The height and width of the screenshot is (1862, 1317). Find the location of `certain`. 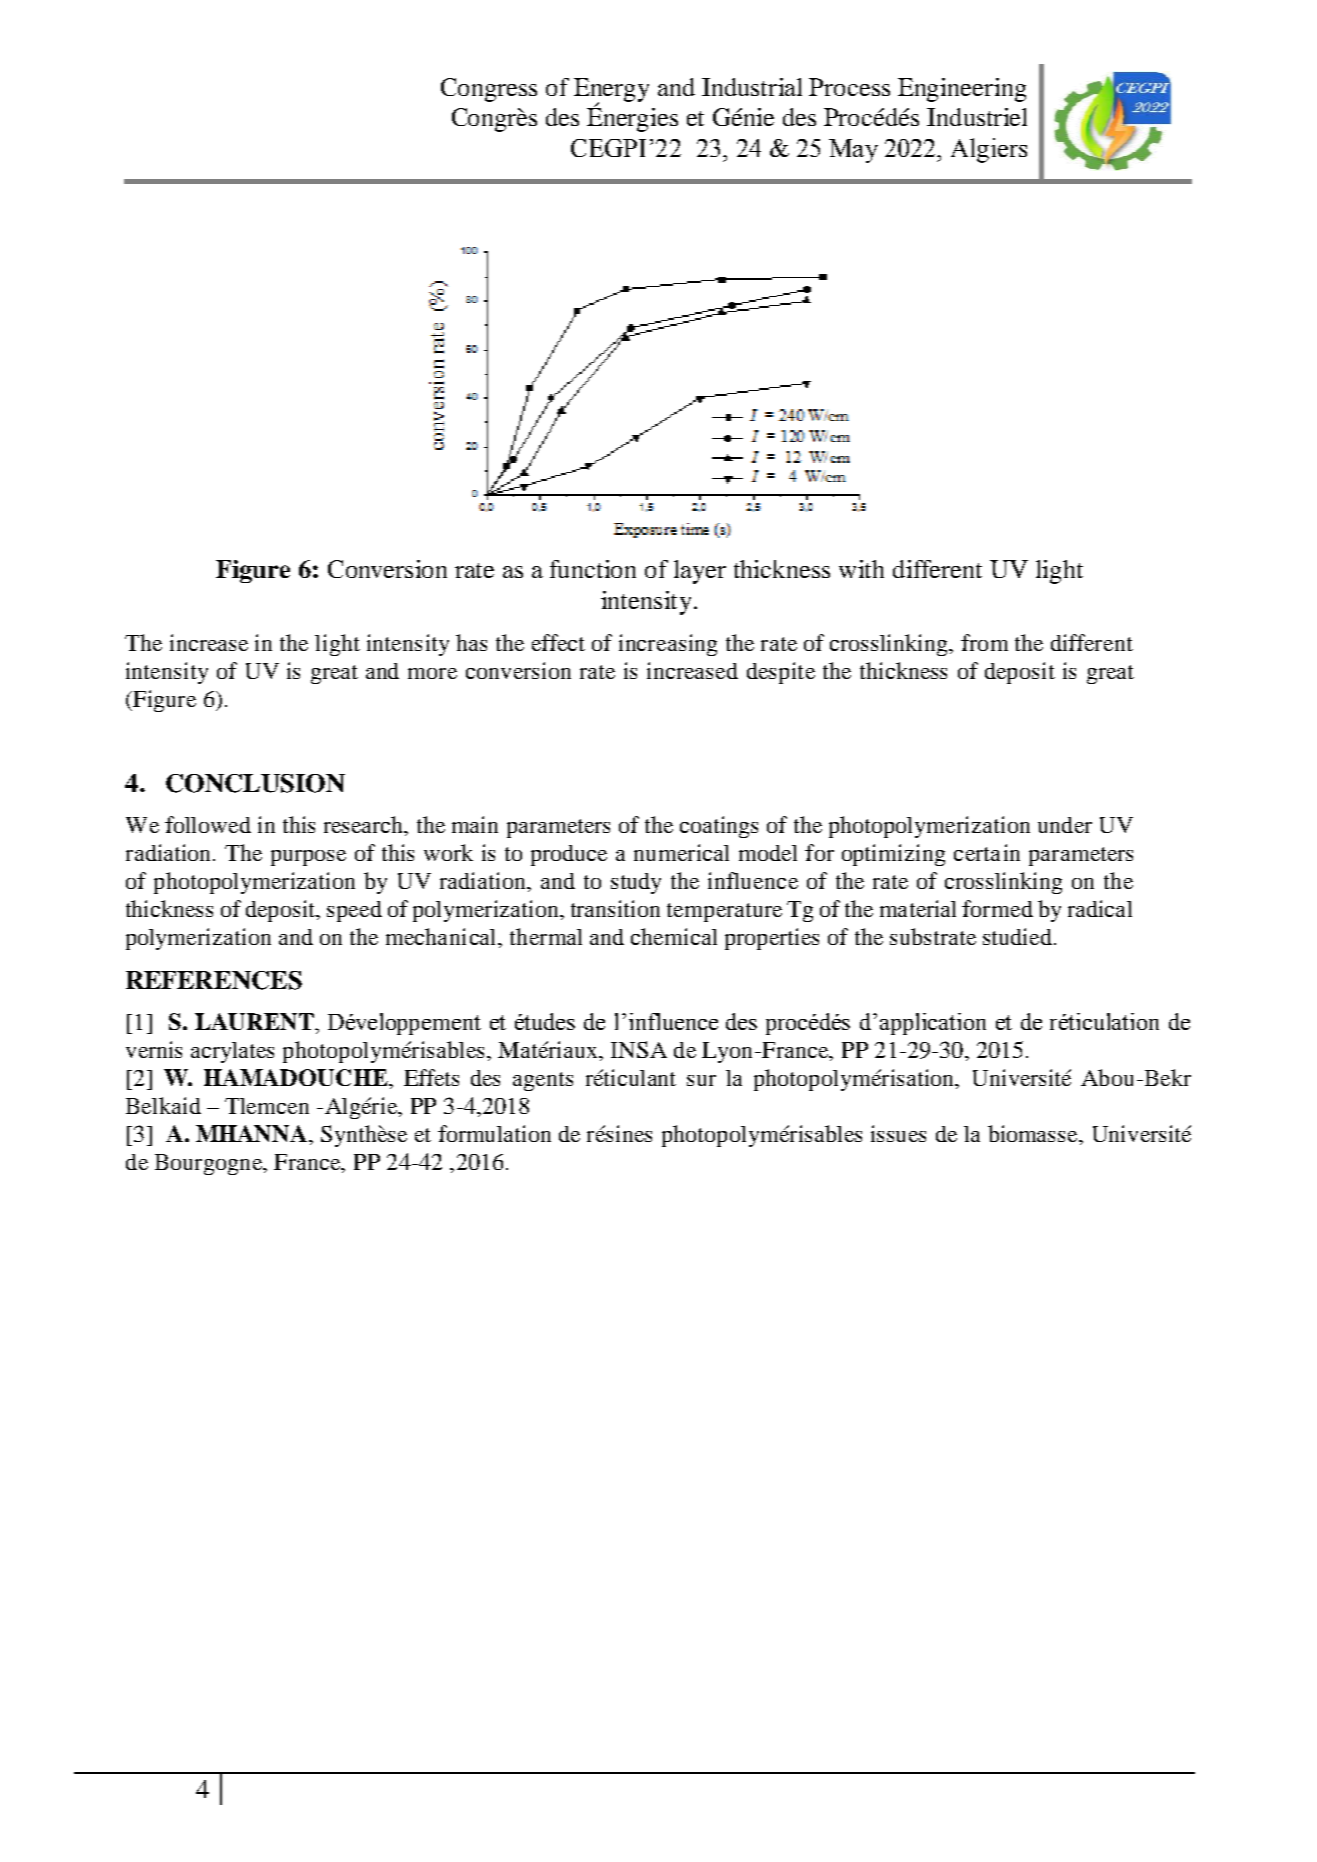

certain is located at coordinates (987, 852).
